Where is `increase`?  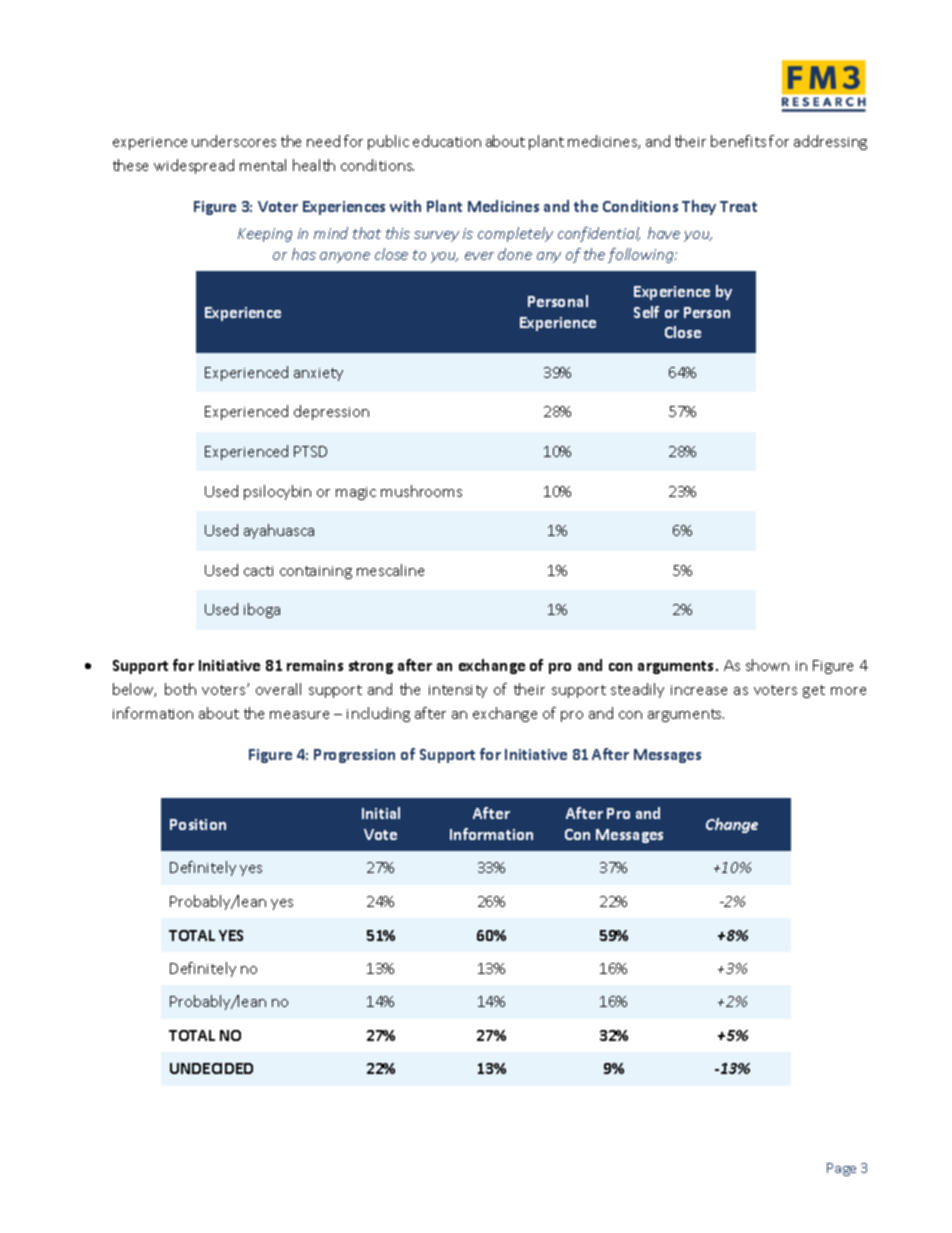
increase is located at coordinates (699, 690).
